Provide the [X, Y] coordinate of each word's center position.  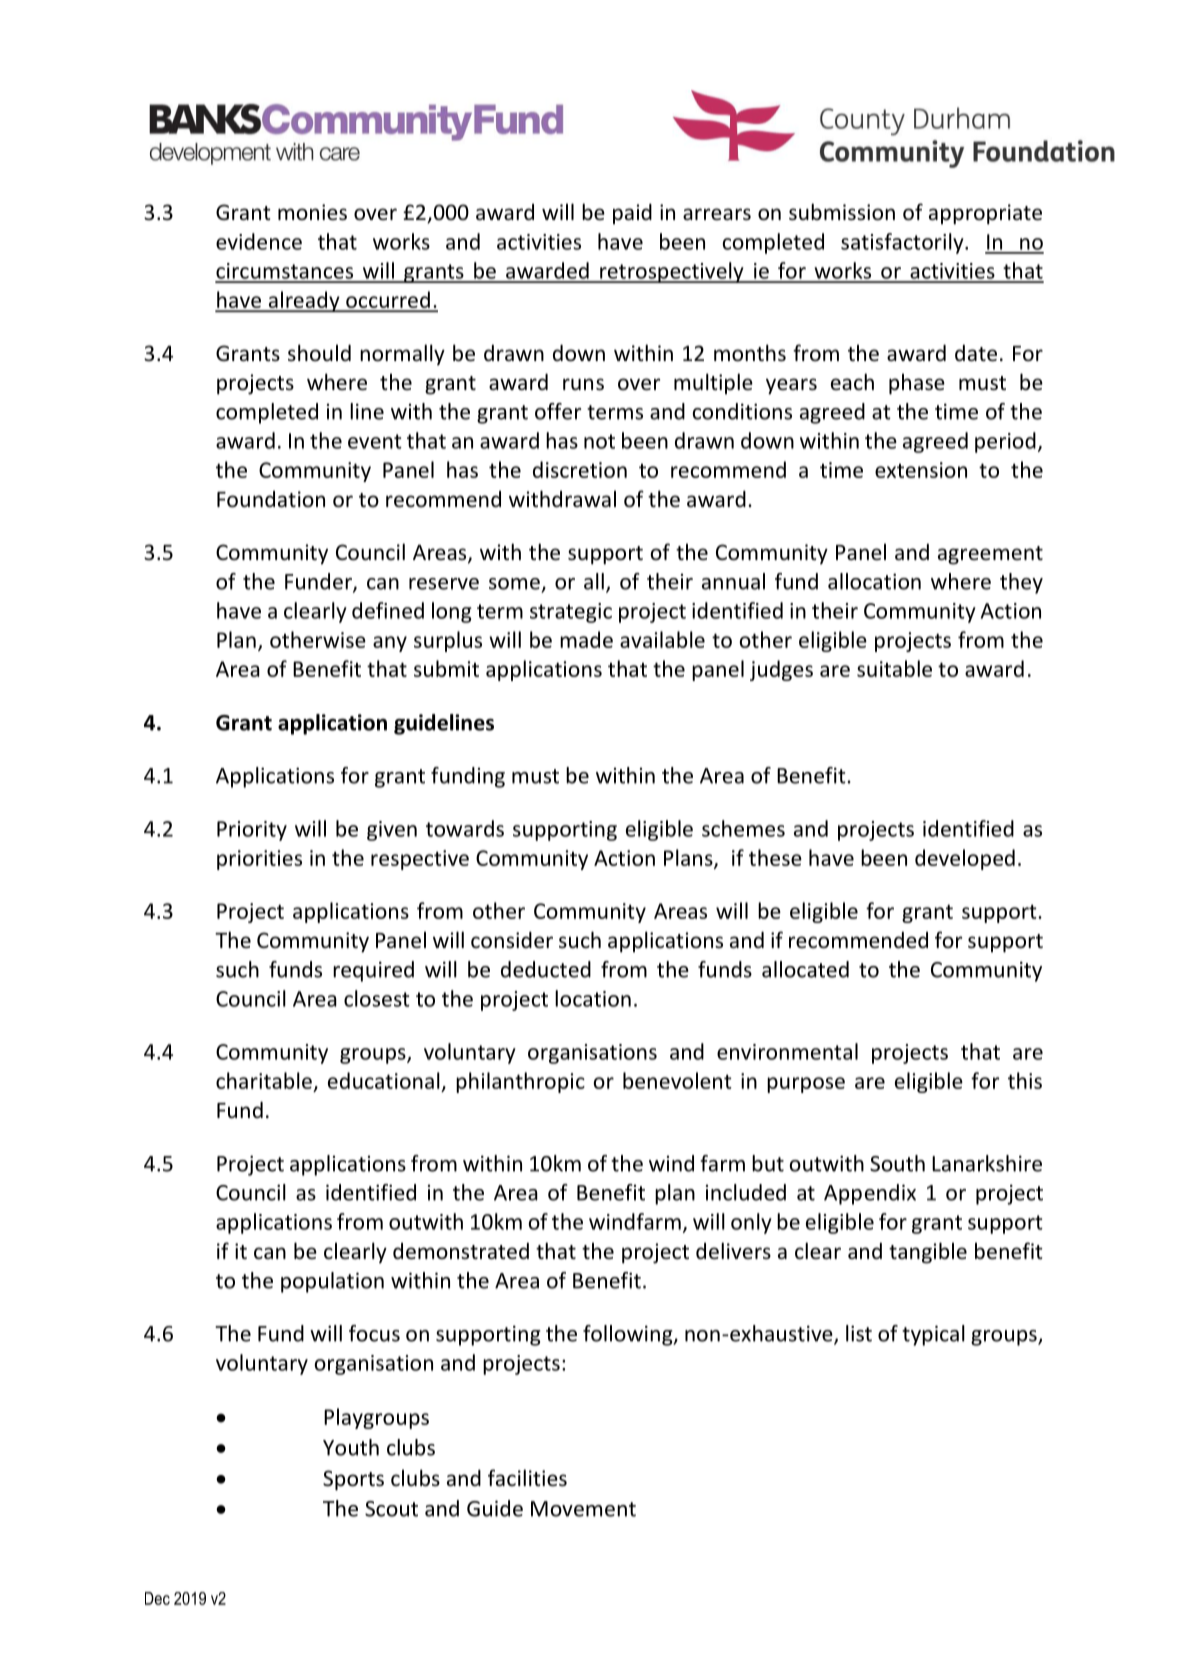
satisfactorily [903, 243]
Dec [157, 1598]
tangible [928, 1253]
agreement [990, 555]
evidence [259, 241]
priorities [259, 860]
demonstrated [461, 1251]
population [332, 1282]
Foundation [271, 499]
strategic [571, 613]
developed [965, 859]
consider [512, 940]
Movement [583, 1509]
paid [632, 213]
